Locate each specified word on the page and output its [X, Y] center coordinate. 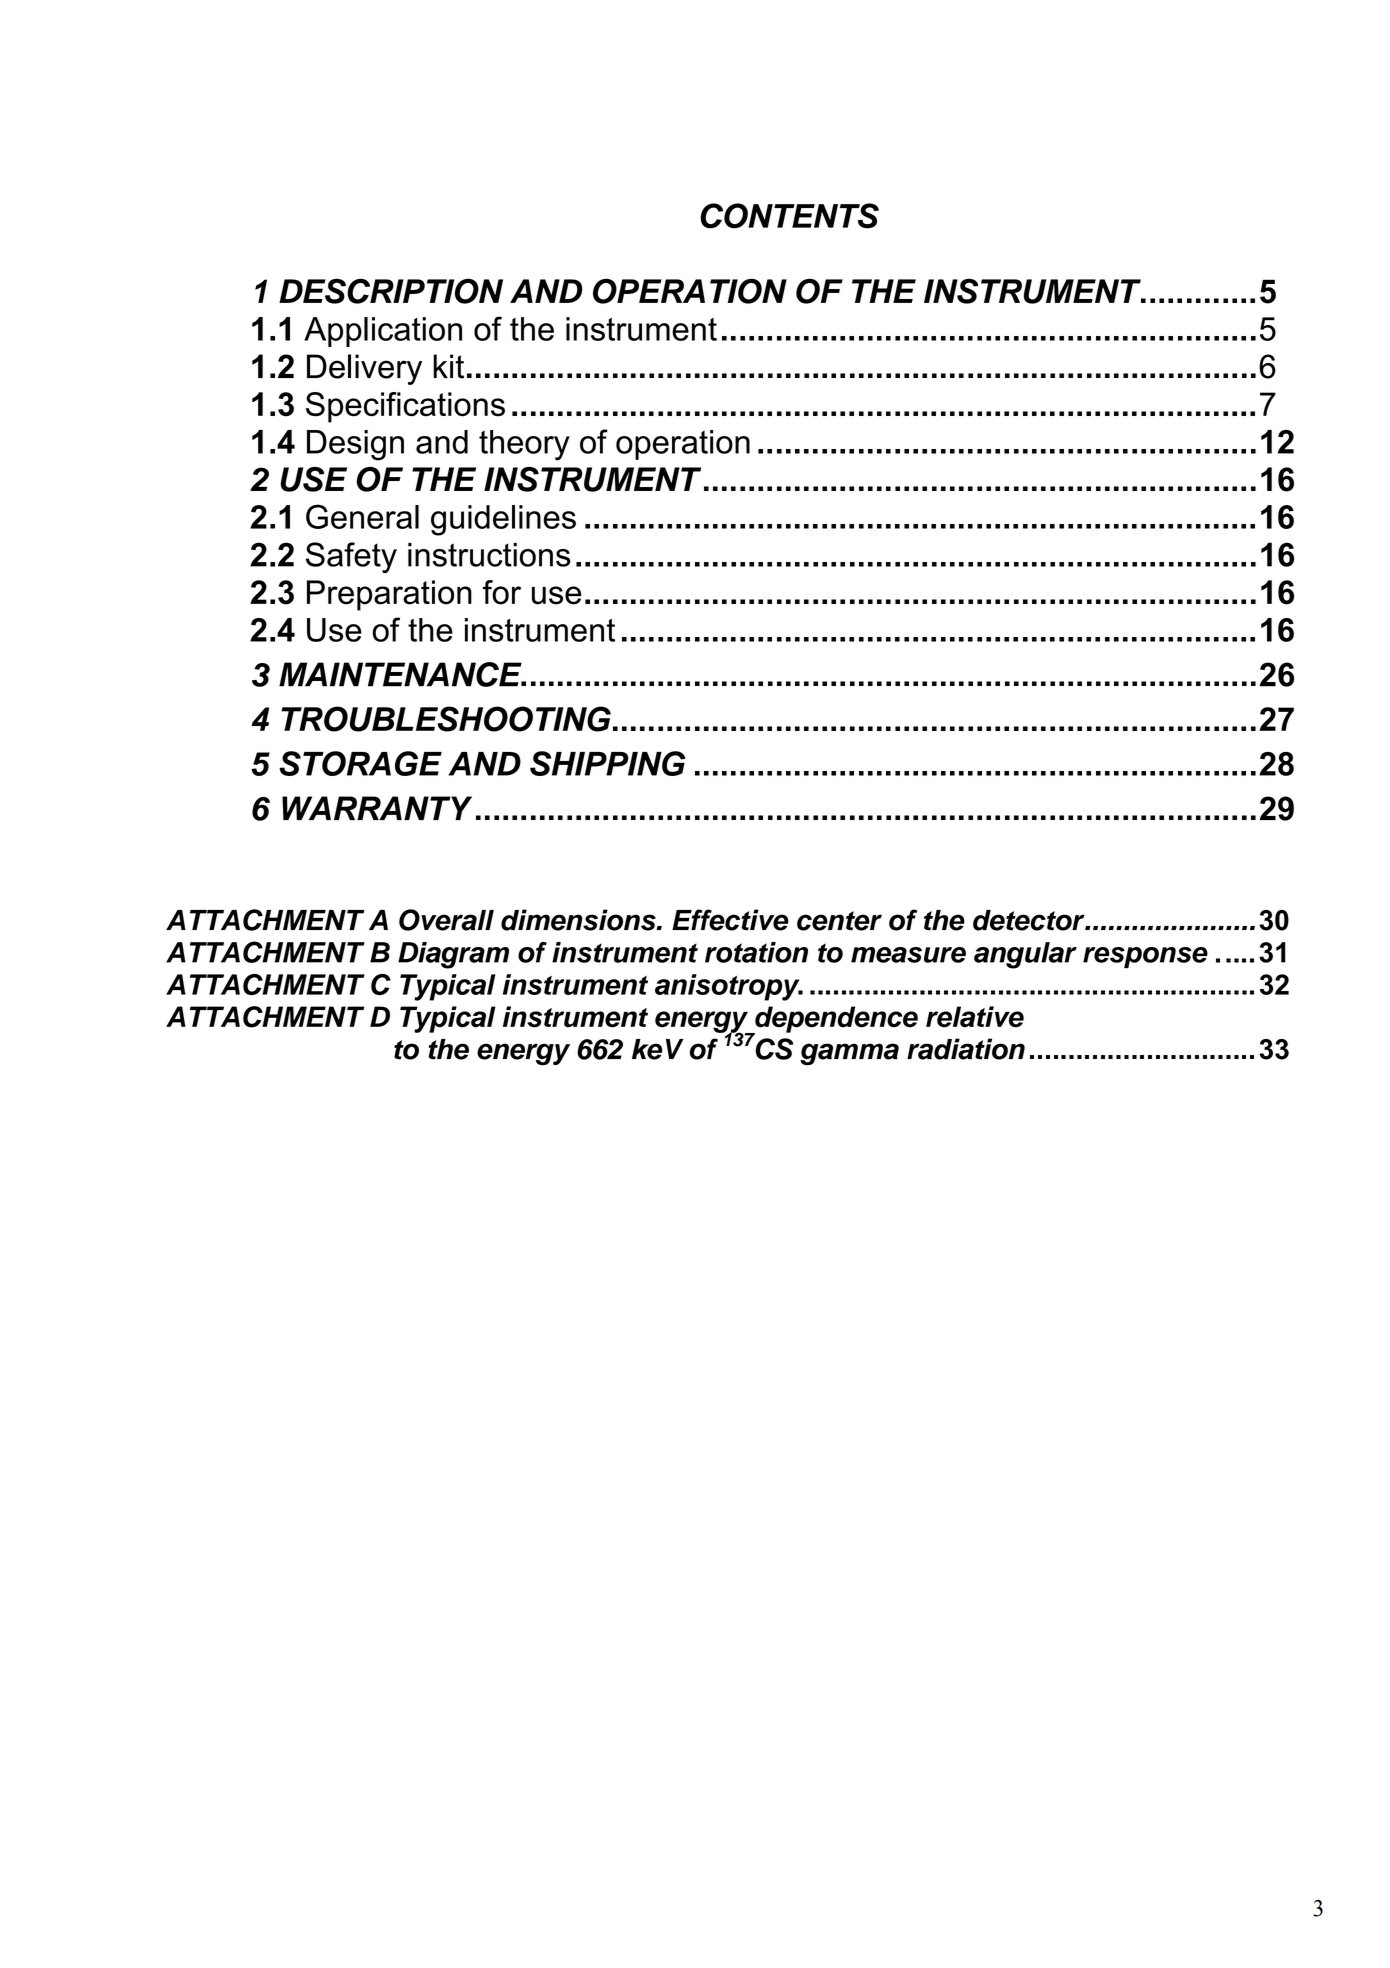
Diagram [453, 955]
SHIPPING [608, 763]
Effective [730, 920]
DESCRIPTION [391, 291]
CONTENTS [789, 216]
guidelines [503, 520]
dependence [835, 1020]
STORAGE [360, 763]
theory [524, 445]
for [502, 592]
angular [1025, 955]
